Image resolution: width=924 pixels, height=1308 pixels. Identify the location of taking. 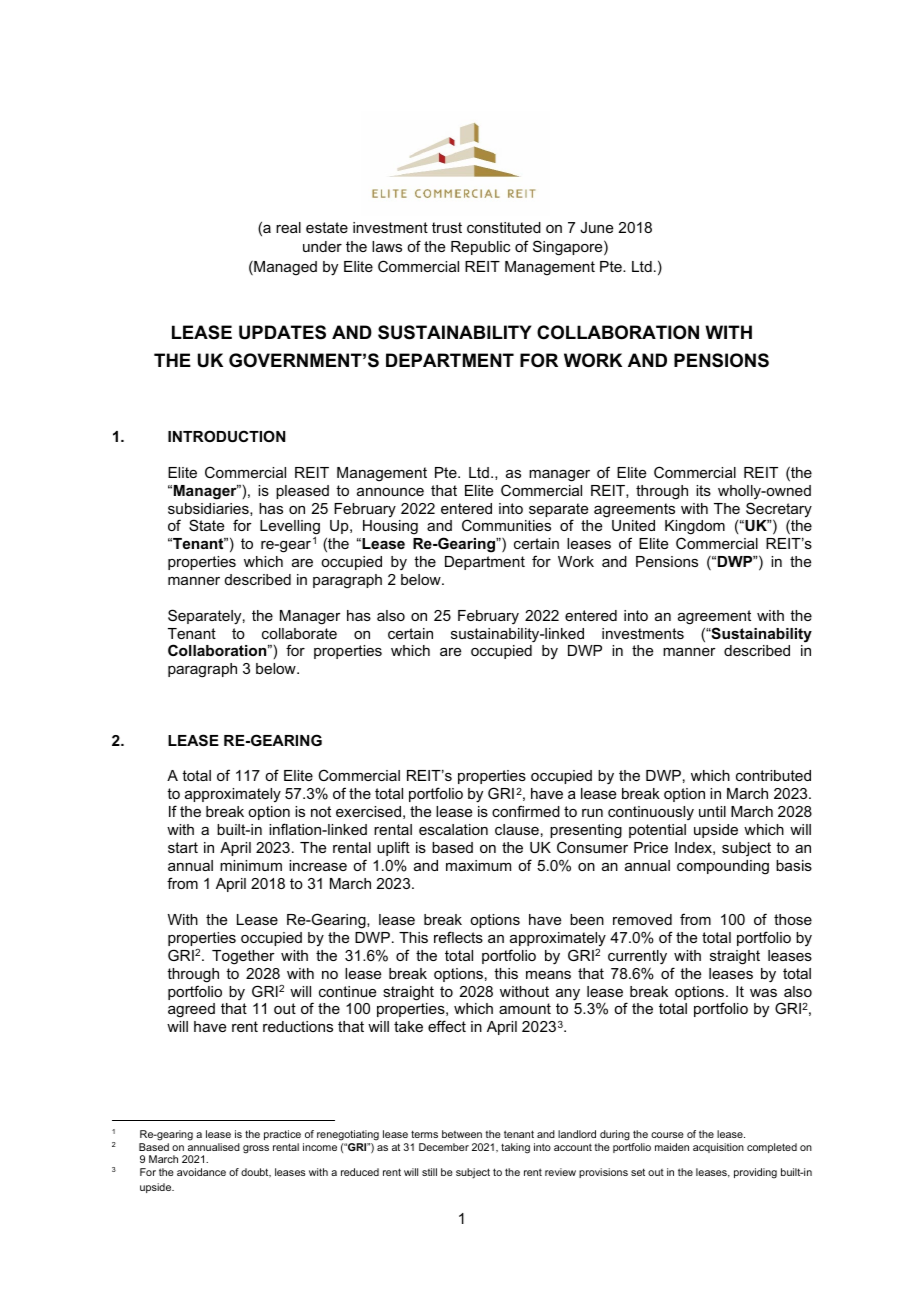
(515, 1148).
